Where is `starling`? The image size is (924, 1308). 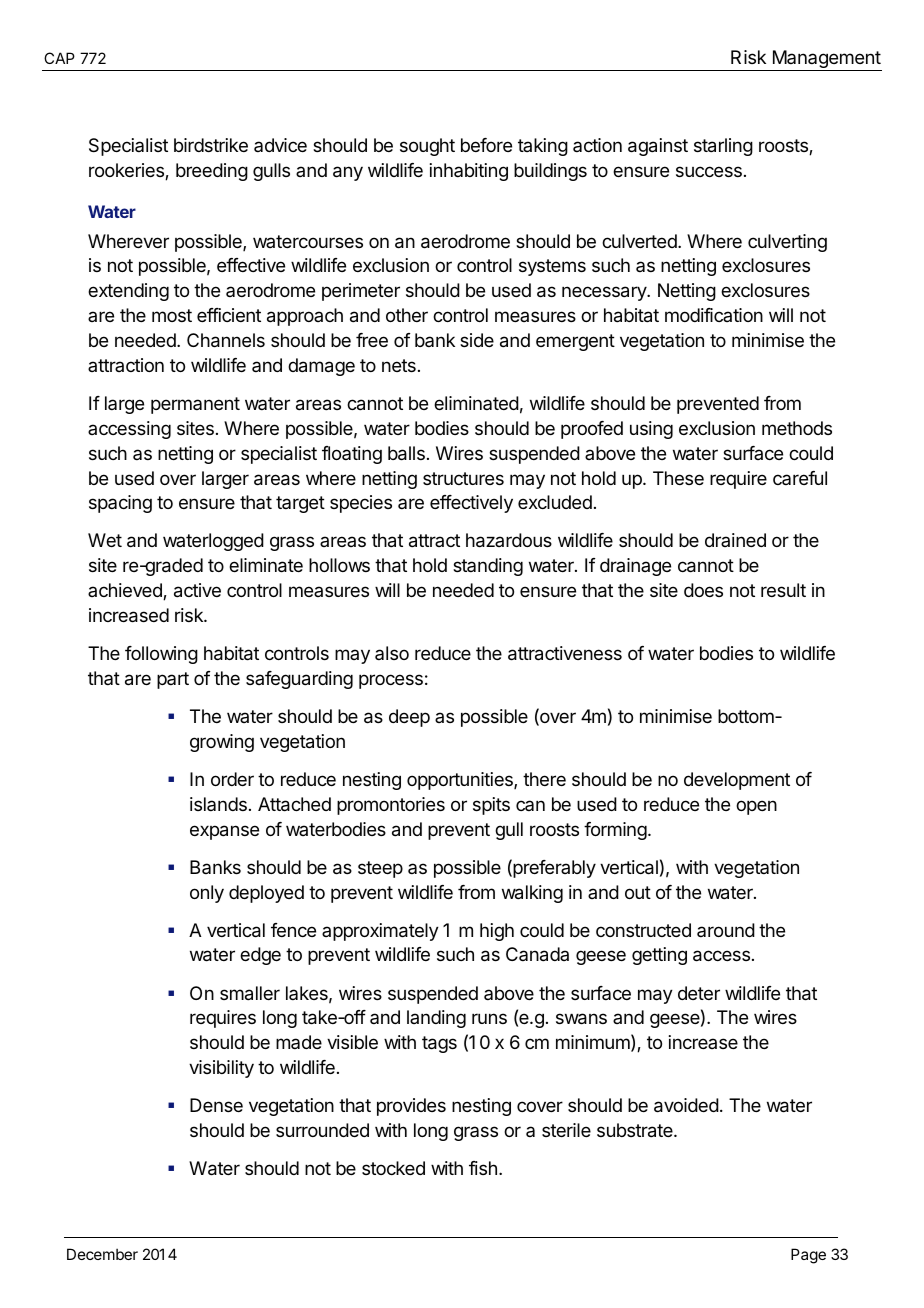
starling is located at coordinates (723, 147).
